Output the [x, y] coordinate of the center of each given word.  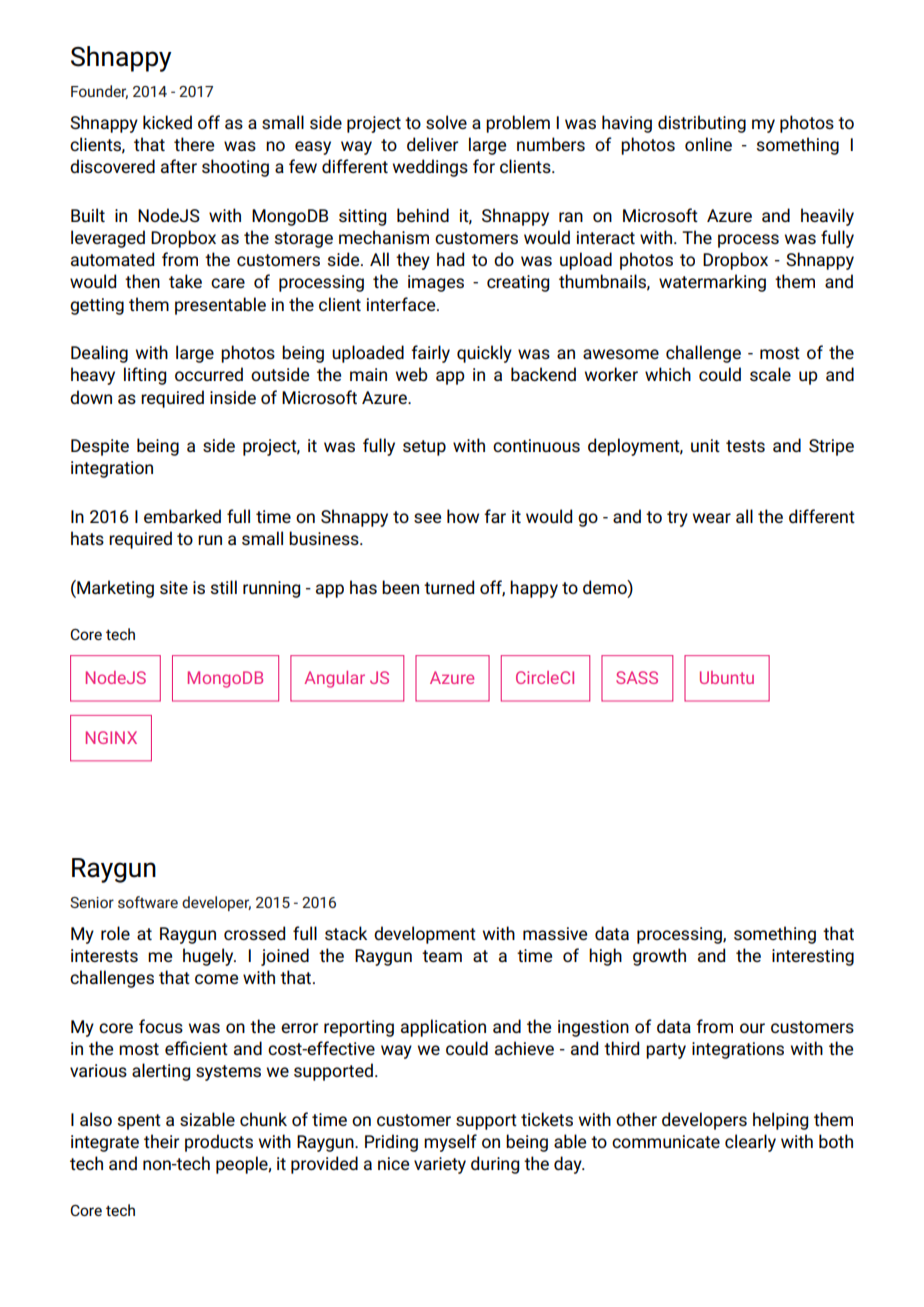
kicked [167, 122]
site [174, 587]
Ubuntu [727, 677]
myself [450, 1143]
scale [770, 374]
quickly [484, 354]
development [425, 935]
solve [446, 122]
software [148, 902]
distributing [702, 124]
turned [449, 587]
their [161, 1141]
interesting [813, 957]
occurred [209, 374]
